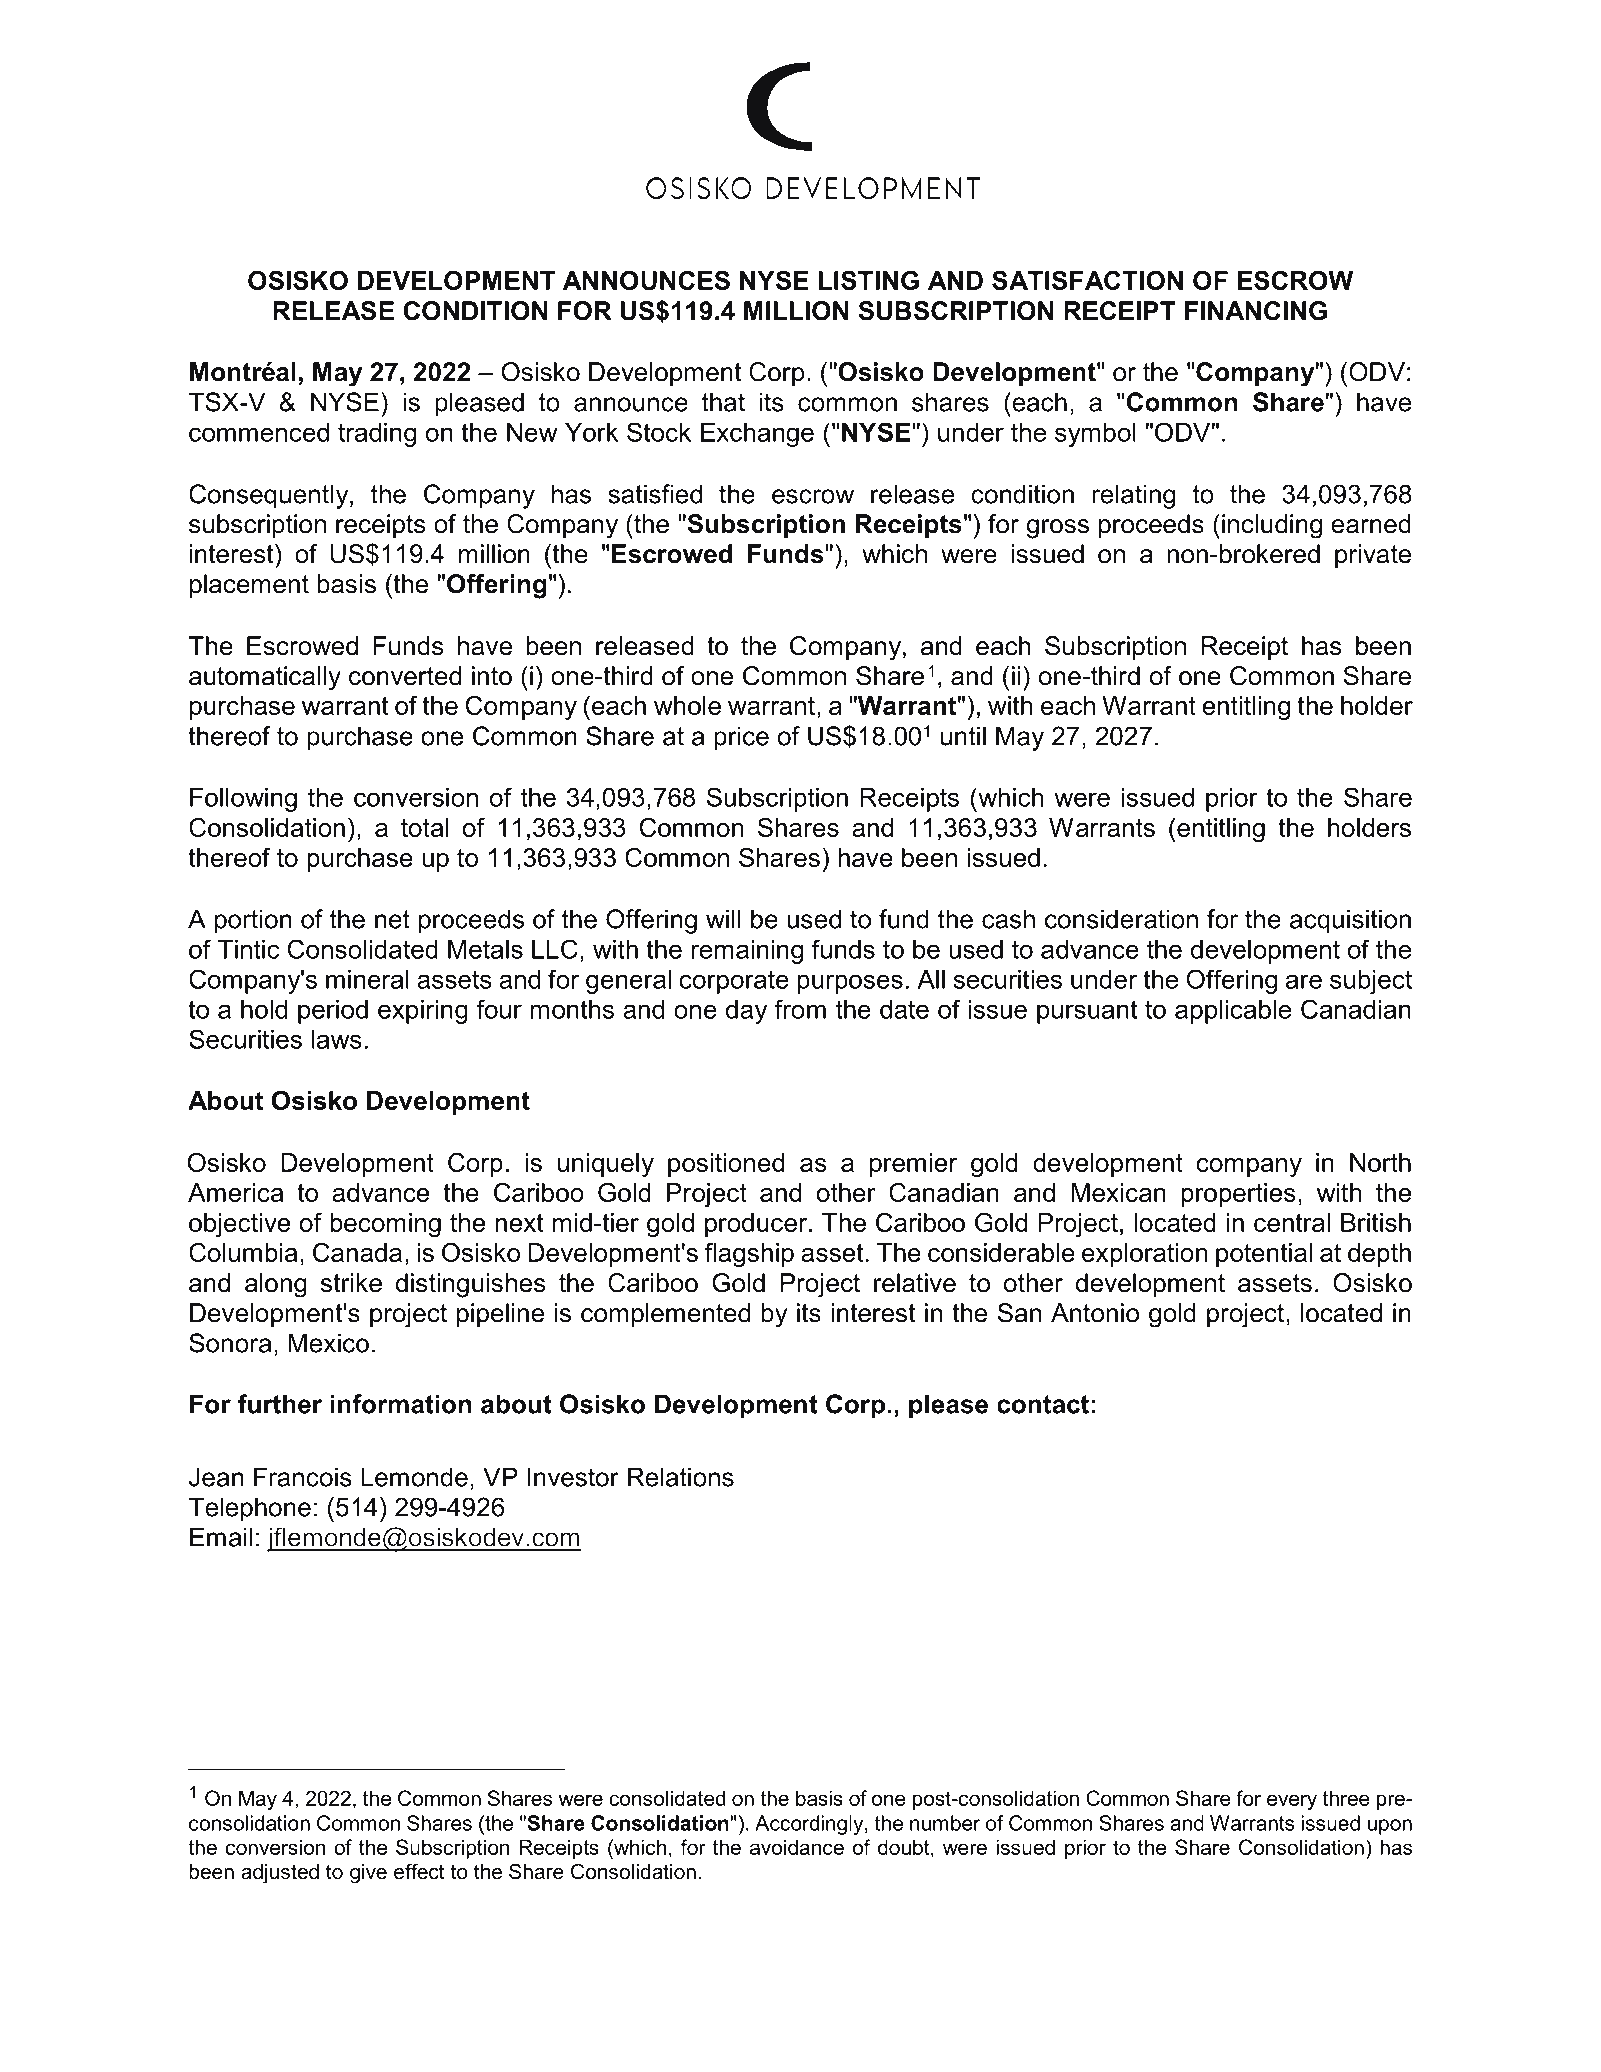  I want to click on trading, so click(377, 435).
